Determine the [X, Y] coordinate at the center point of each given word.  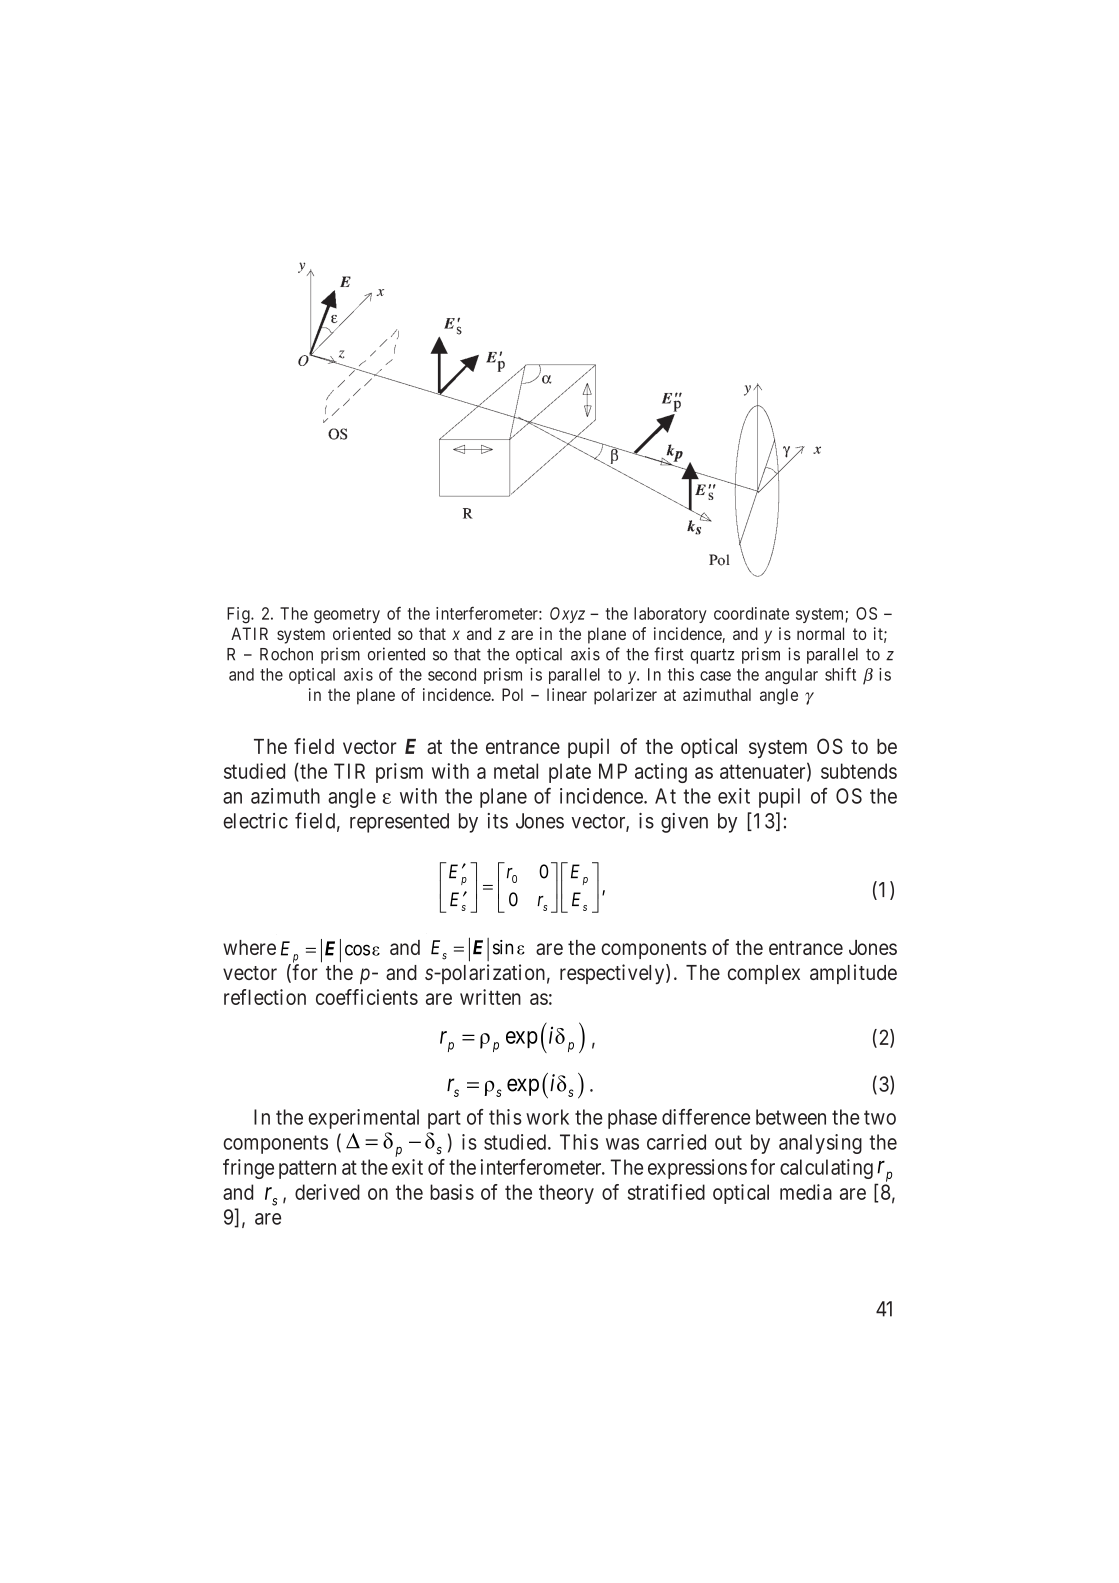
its [498, 821]
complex [764, 974]
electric [255, 821]
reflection [265, 997]
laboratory [670, 615]
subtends [859, 771]
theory [566, 1194]
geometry [347, 616]
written [490, 997]
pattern [307, 1169]
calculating [826, 1169]
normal [820, 633]
